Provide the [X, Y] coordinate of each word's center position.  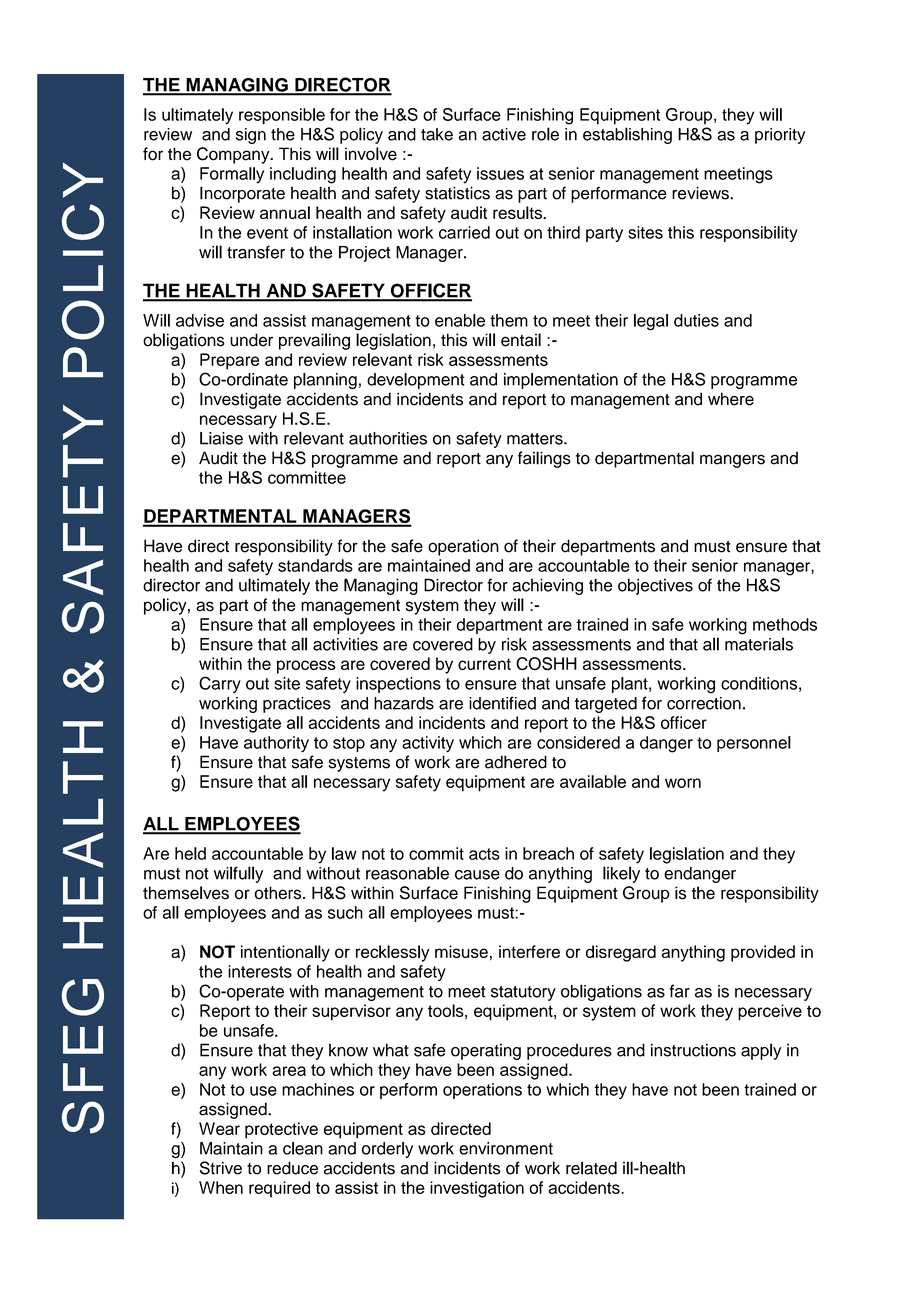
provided [763, 953]
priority [780, 136]
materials [759, 644]
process [306, 667]
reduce [292, 1168]
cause [477, 875]
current [484, 664]
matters [536, 439]
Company [234, 155]
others [279, 893]
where [731, 399]
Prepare [229, 361]
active [504, 134]
